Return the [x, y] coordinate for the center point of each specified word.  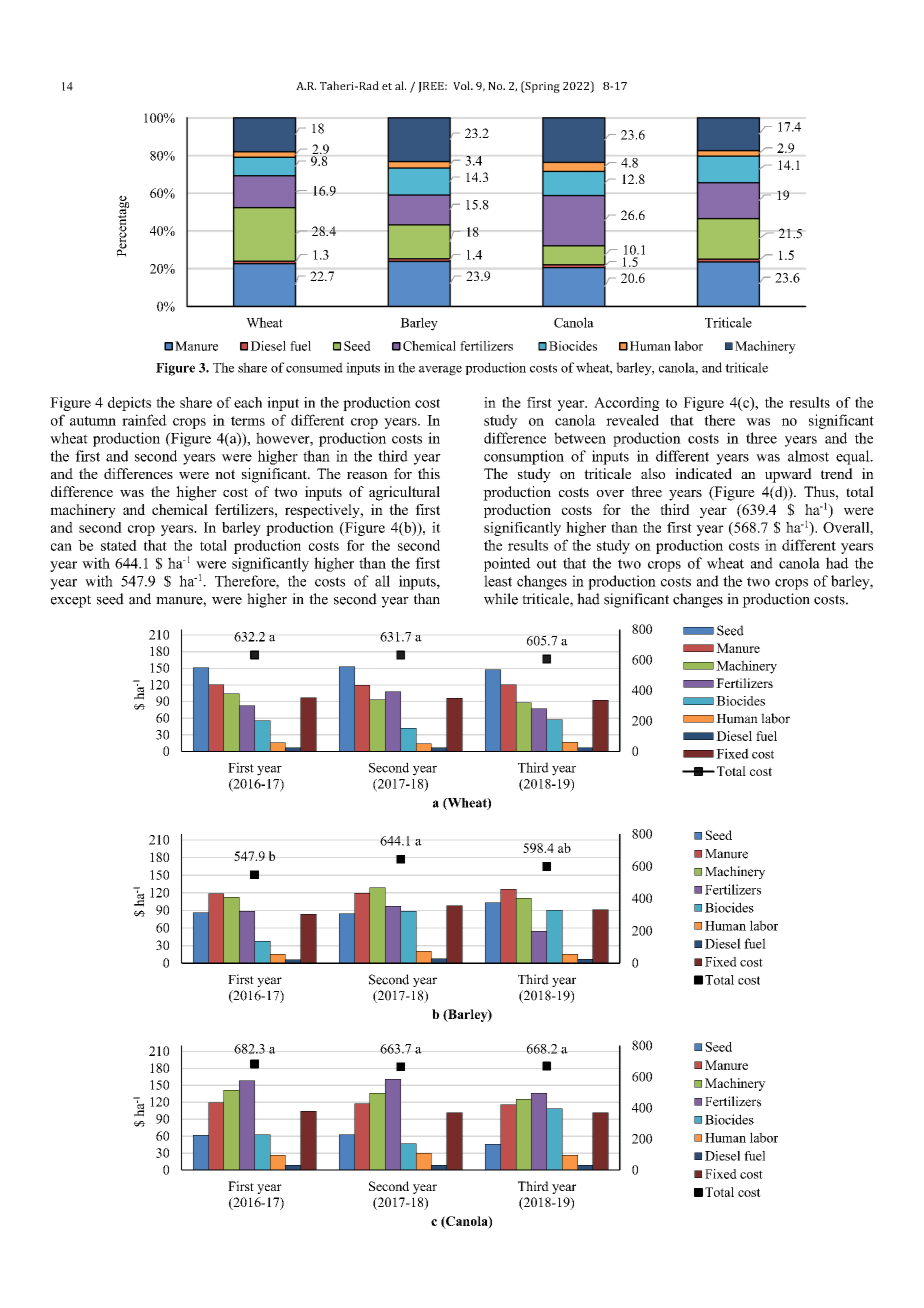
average [440, 371]
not [225, 474]
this [429, 473]
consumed [314, 367]
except [71, 601]
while [501, 599]
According [627, 404]
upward [788, 475]
